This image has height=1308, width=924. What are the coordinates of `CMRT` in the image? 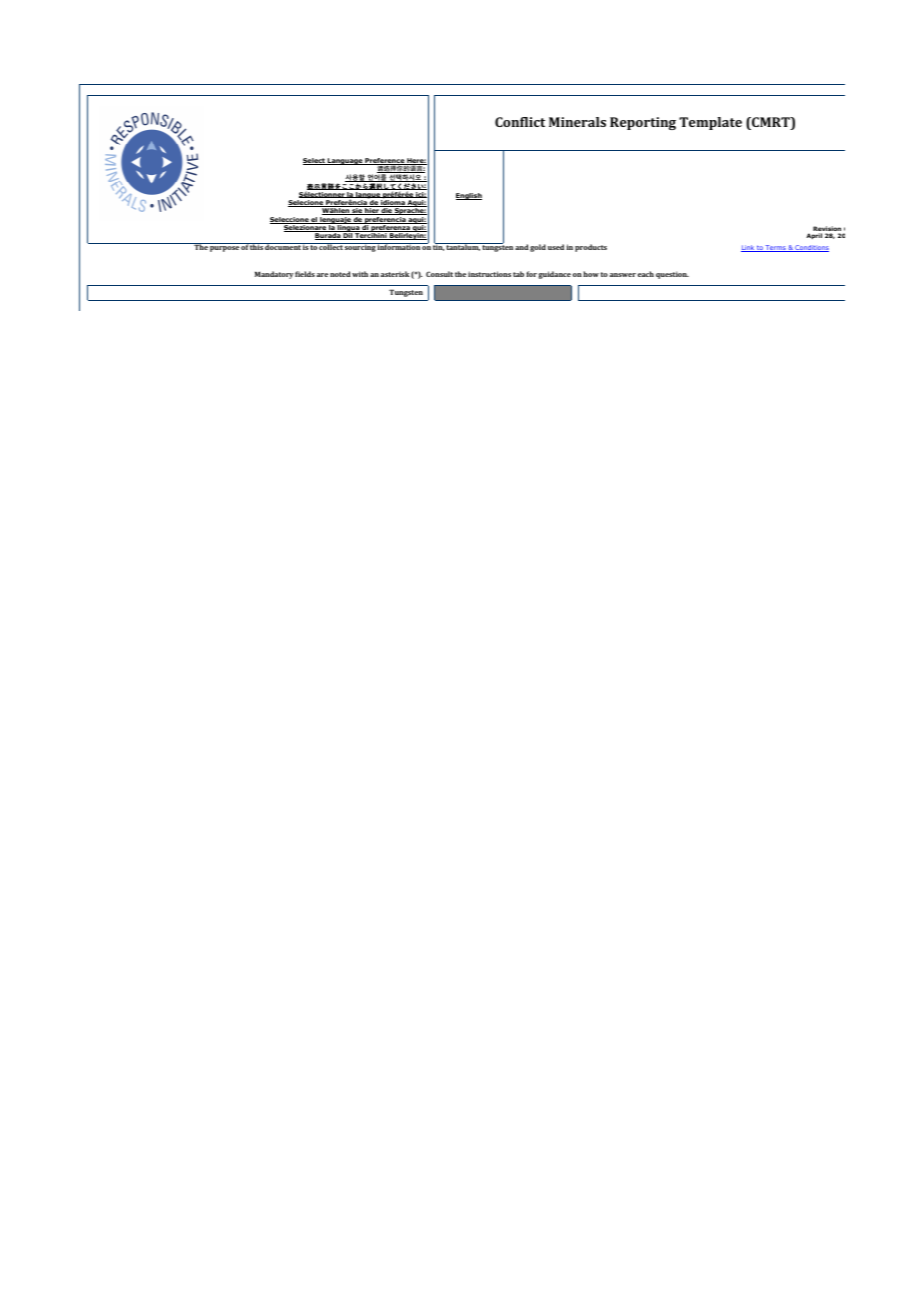 It's located at (771, 123).
